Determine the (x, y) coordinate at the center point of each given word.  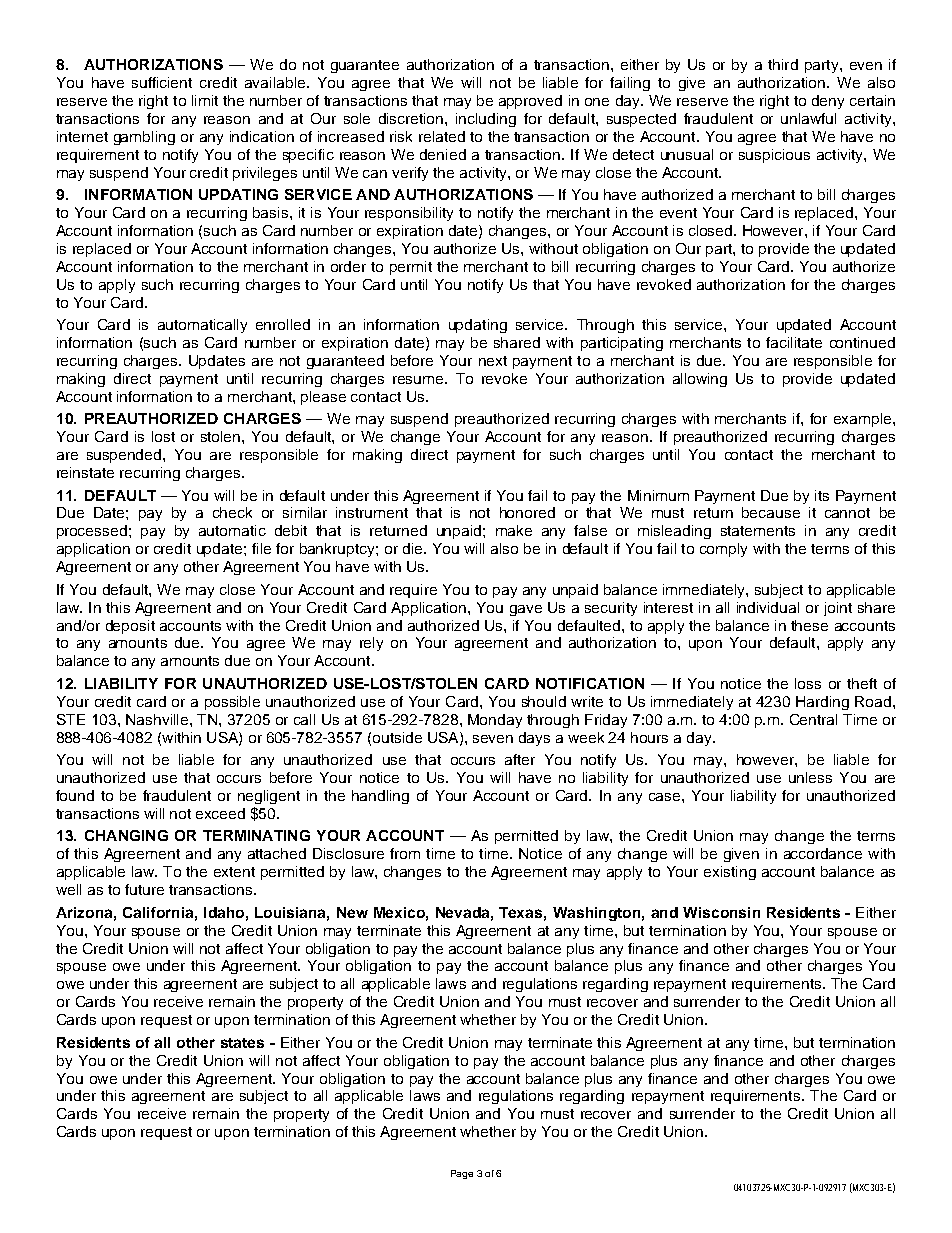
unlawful (808, 118)
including (486, 120)
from (405, 853)
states (242, 1043)
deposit (130, 627)
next (493, 361)
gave (526, 610)
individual (768, 607)
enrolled (283, 324)
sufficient (162, 82)
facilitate (794, 342)
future (144, 889)
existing (730, 873)
